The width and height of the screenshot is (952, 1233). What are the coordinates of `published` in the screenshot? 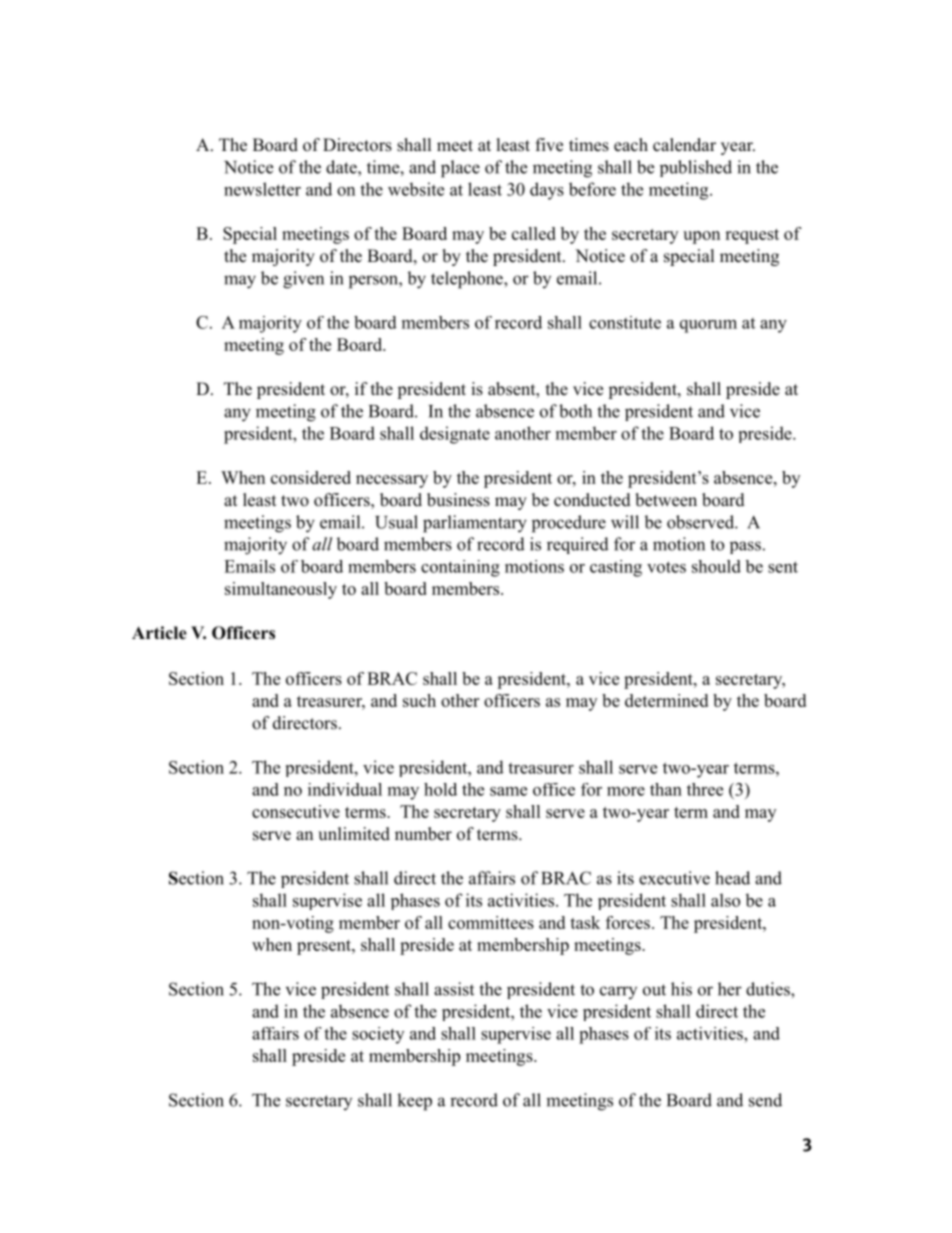 It's located at (696, 168).
